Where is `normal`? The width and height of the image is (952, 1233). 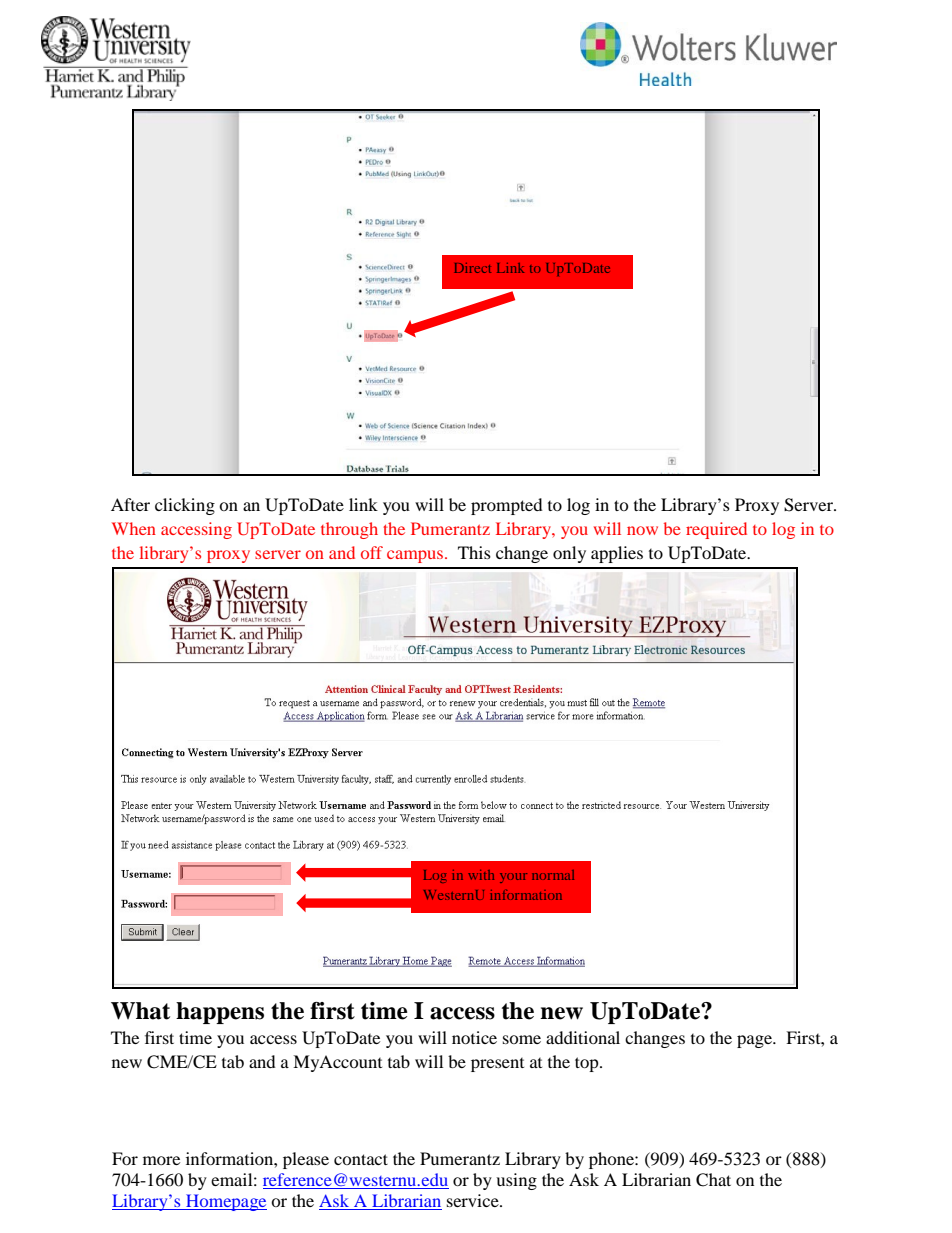 normal is located at coordinates (553, 875).
